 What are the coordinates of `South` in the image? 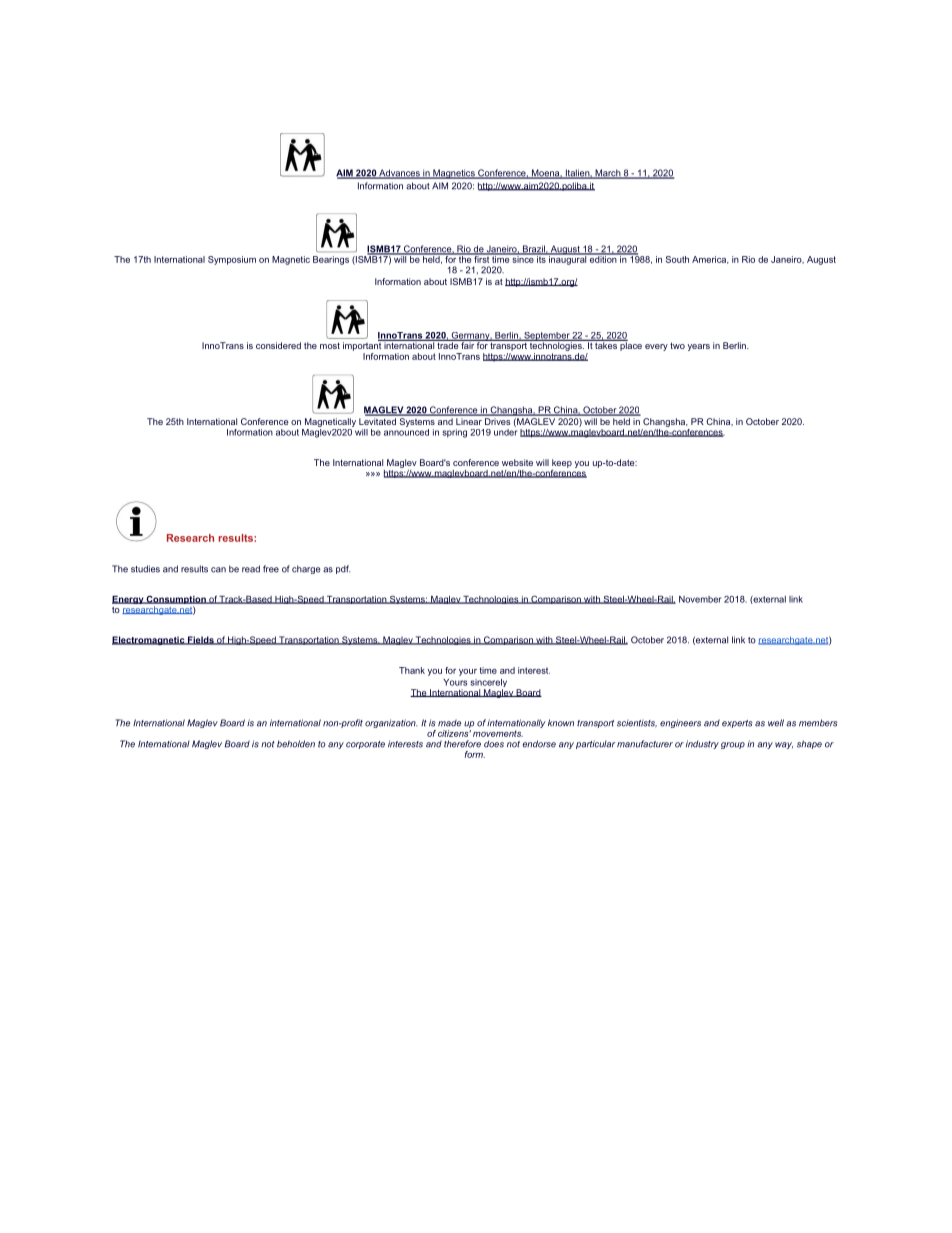 It's located at (677, 259).
